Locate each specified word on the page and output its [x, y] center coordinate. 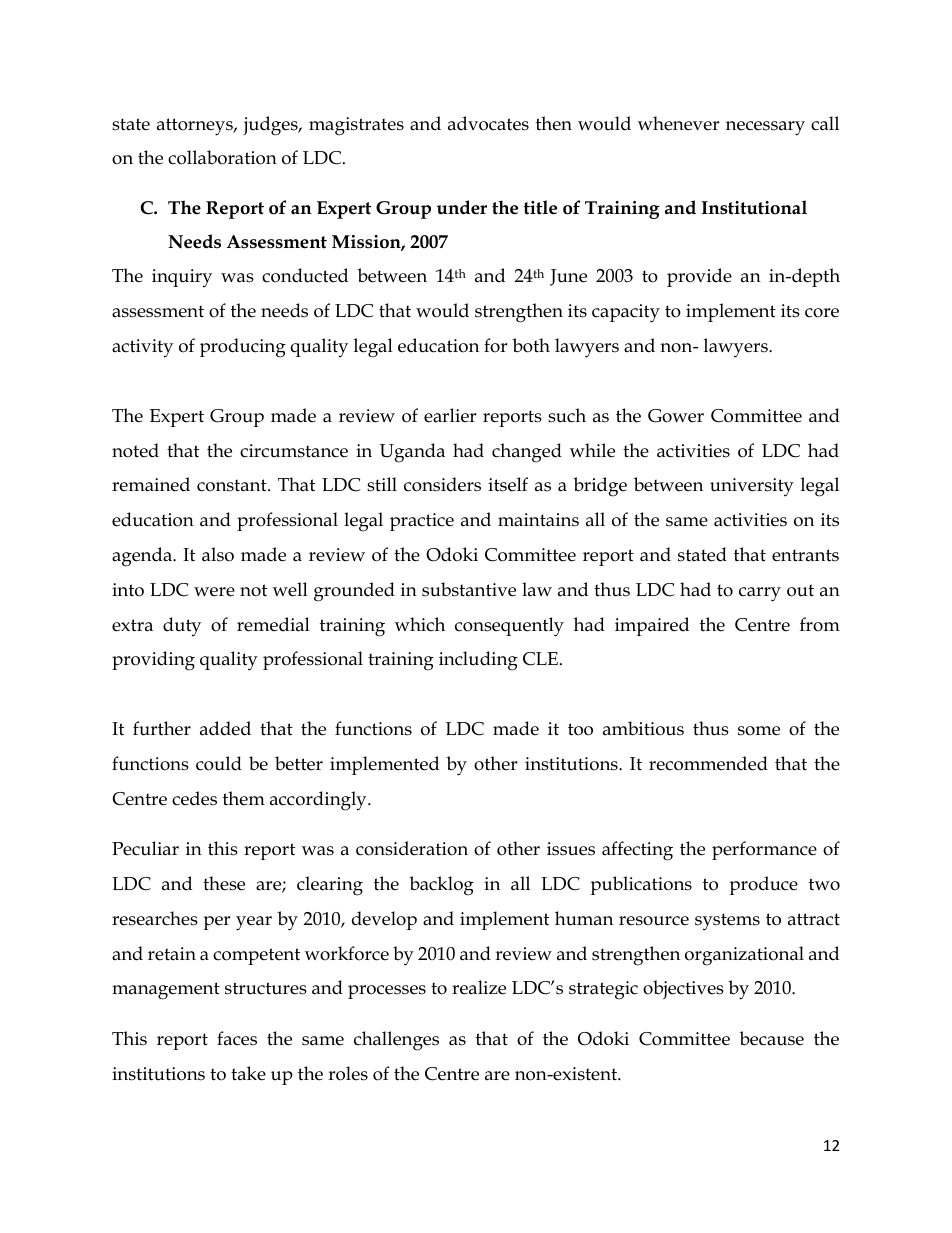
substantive [469, 589]
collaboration [222, 157]
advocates [488, 123]
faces [237, 1038]
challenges [396, 1041]
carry [760, 594]
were [214, 592]
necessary [765, 128]
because [771, 1038]
